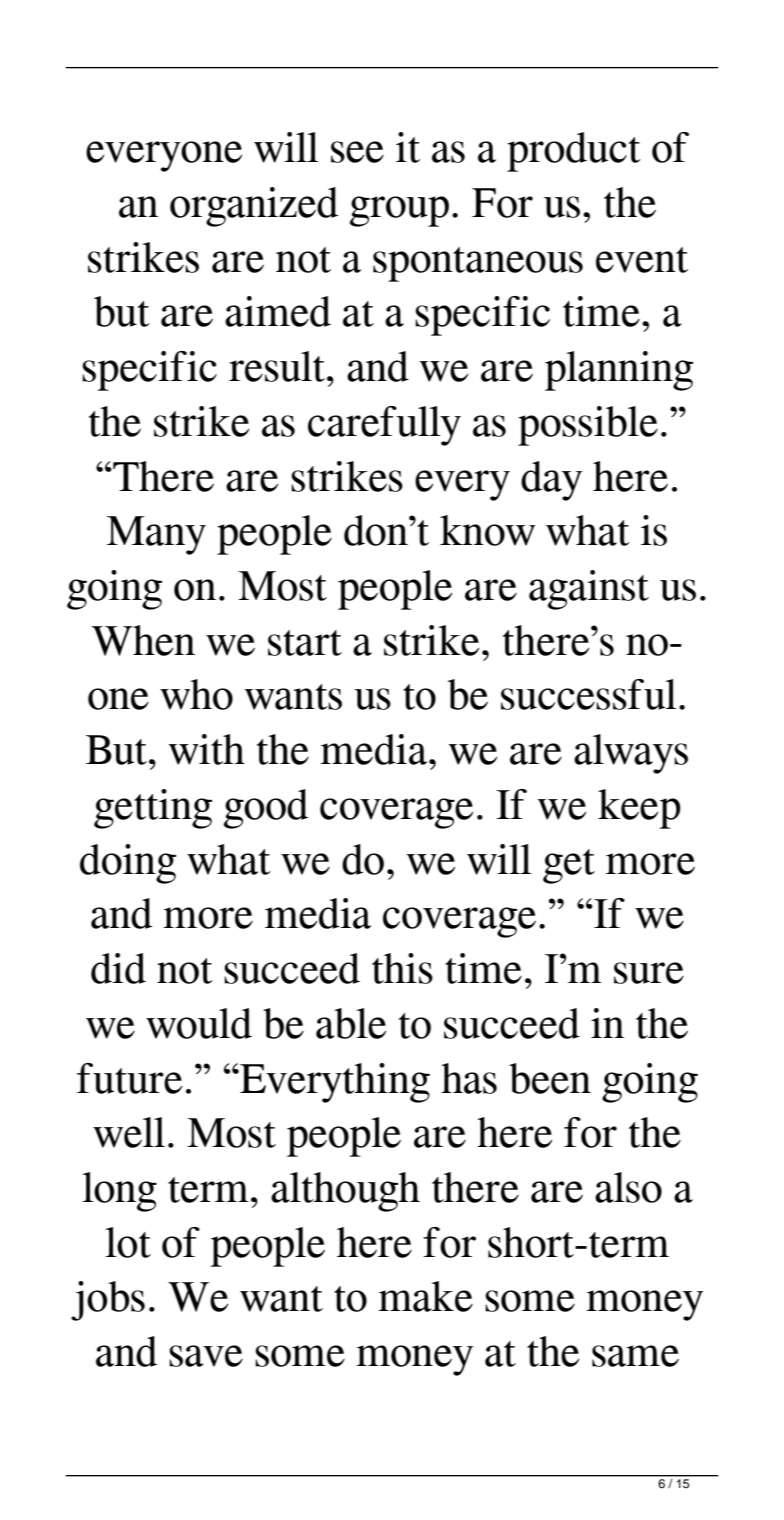  What do you see at coordinates (351, 1023) in the screenshot?
I see `able` at bounding box center [351, 1023].
